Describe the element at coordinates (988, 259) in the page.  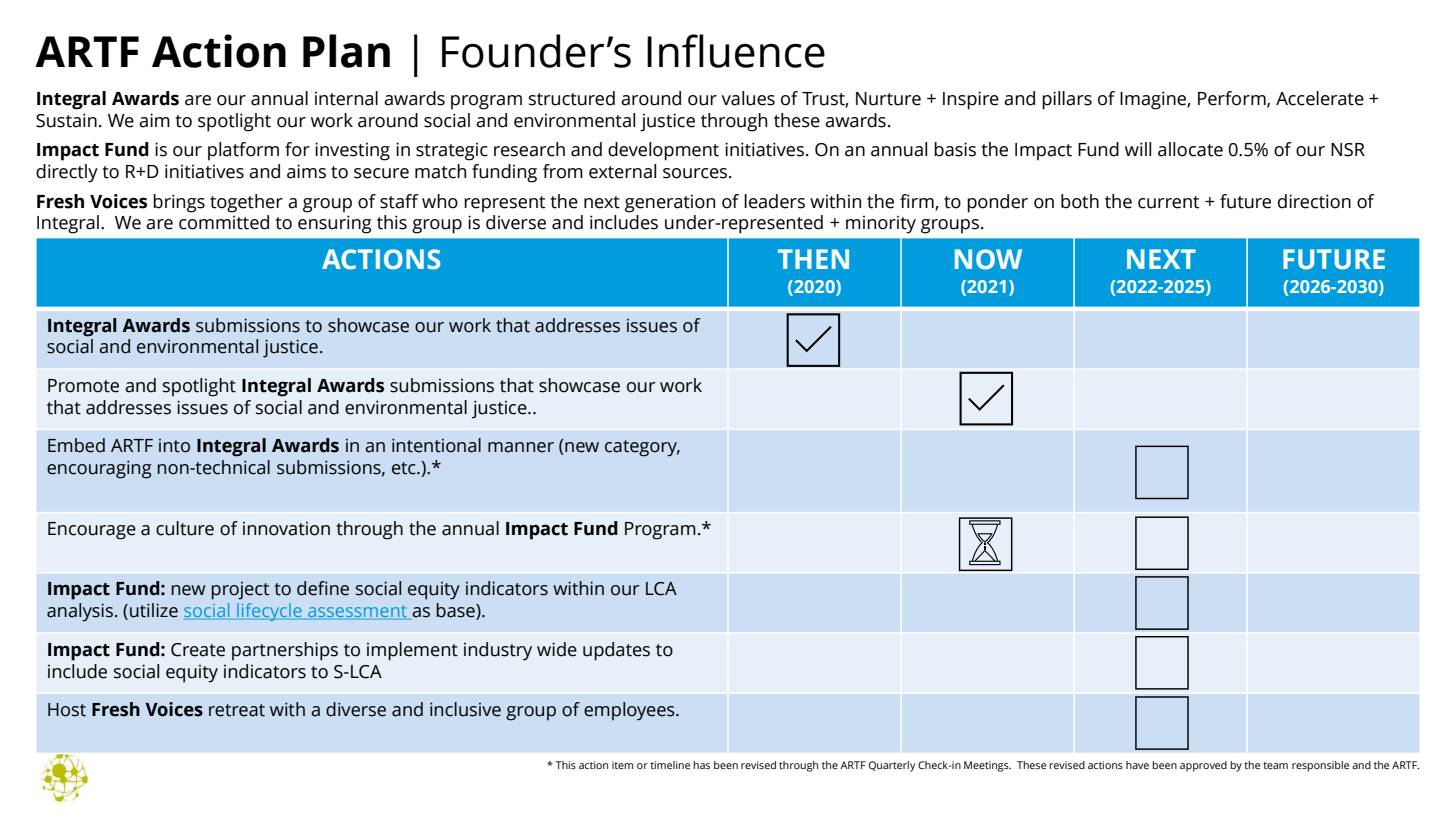
I see `NOW` at that location.
